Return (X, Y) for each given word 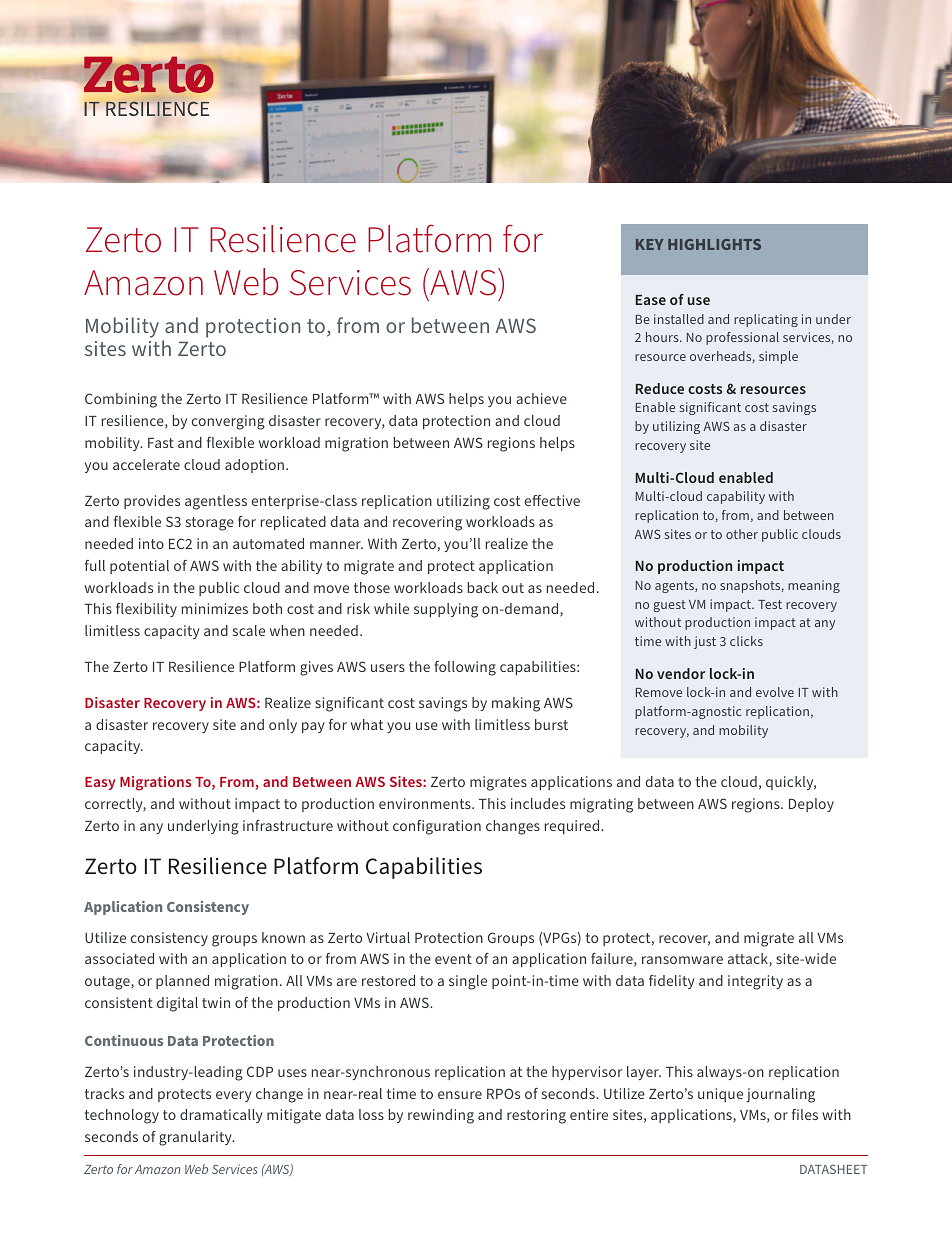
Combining (121, 400)
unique (720, 1095)
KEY (649, 244)
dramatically (221, 1116)
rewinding (441, 1116)
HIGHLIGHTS (714, 244)
